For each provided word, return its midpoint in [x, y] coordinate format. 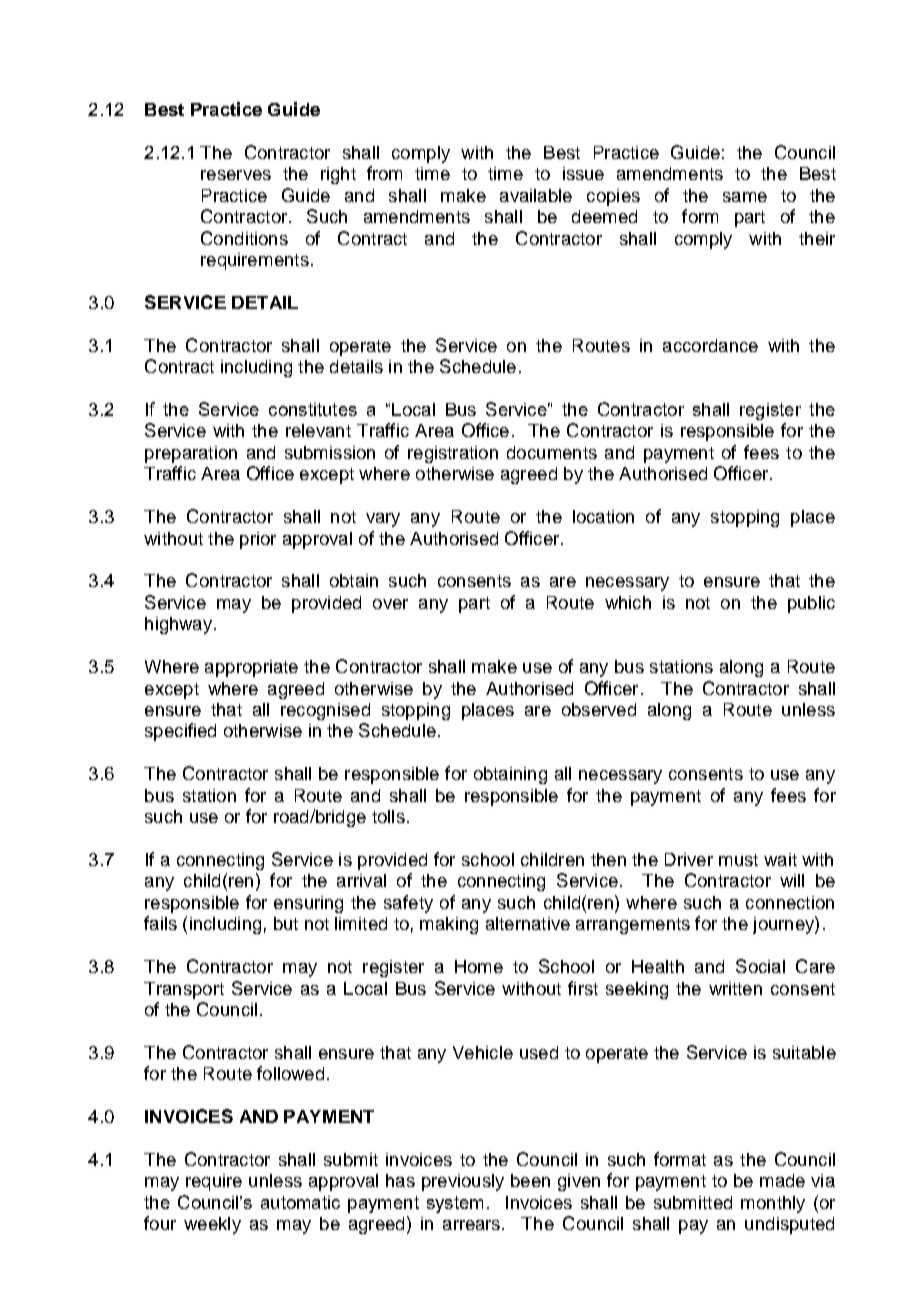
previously [463, 1182]
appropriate [251, 668]
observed [599, 709]
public [811, 604]
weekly [212, 1225]
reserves [236, 175]
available [536, 195]
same [745, 197]
